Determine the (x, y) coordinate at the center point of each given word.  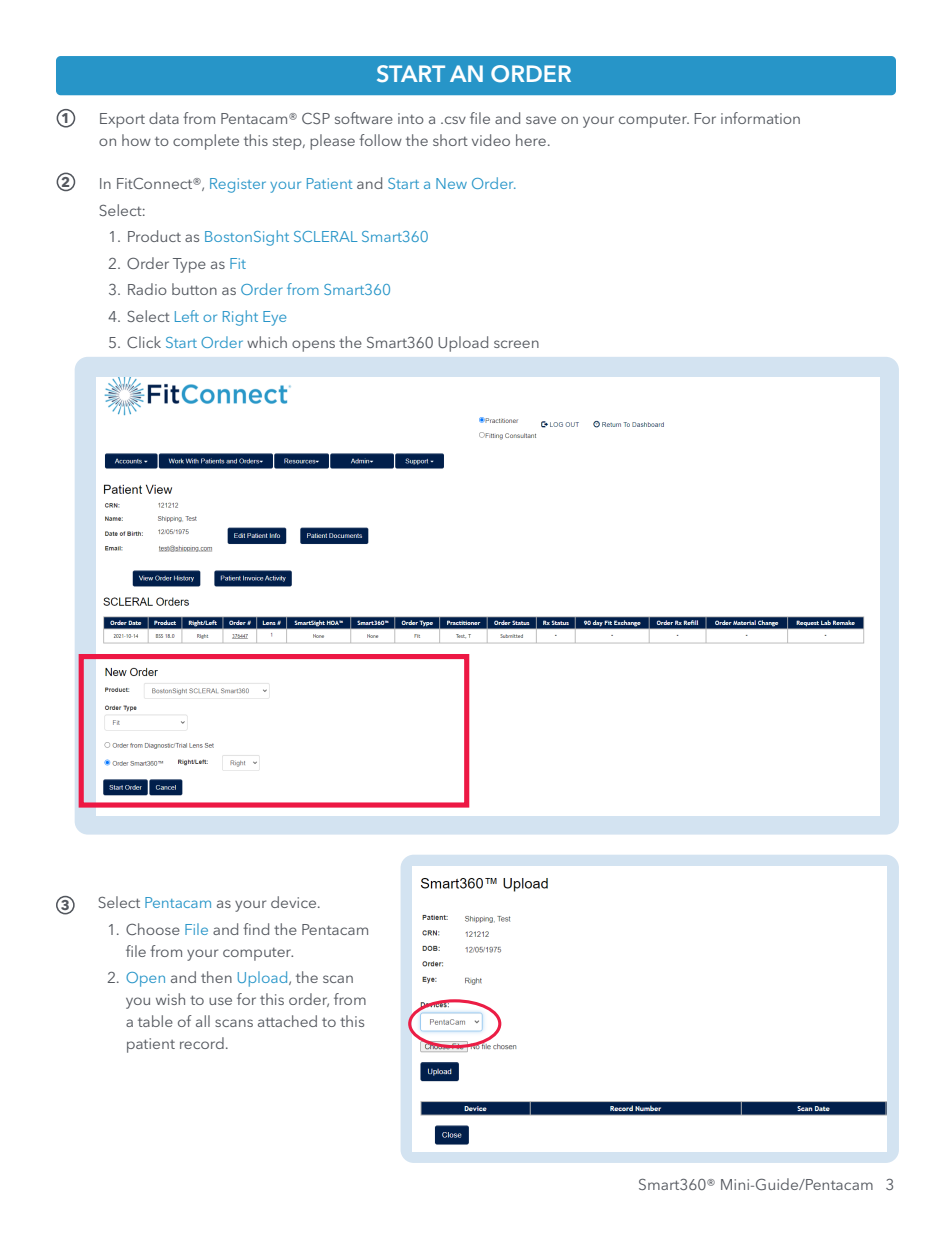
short (450, 140)
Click (144, 342)
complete (206, 142)
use (220, 1001)
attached (287, 1021)
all (203, 1021)
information (760, 118)
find (256, 929)
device (295, 902)
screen (516, 344)
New (451, 183)
